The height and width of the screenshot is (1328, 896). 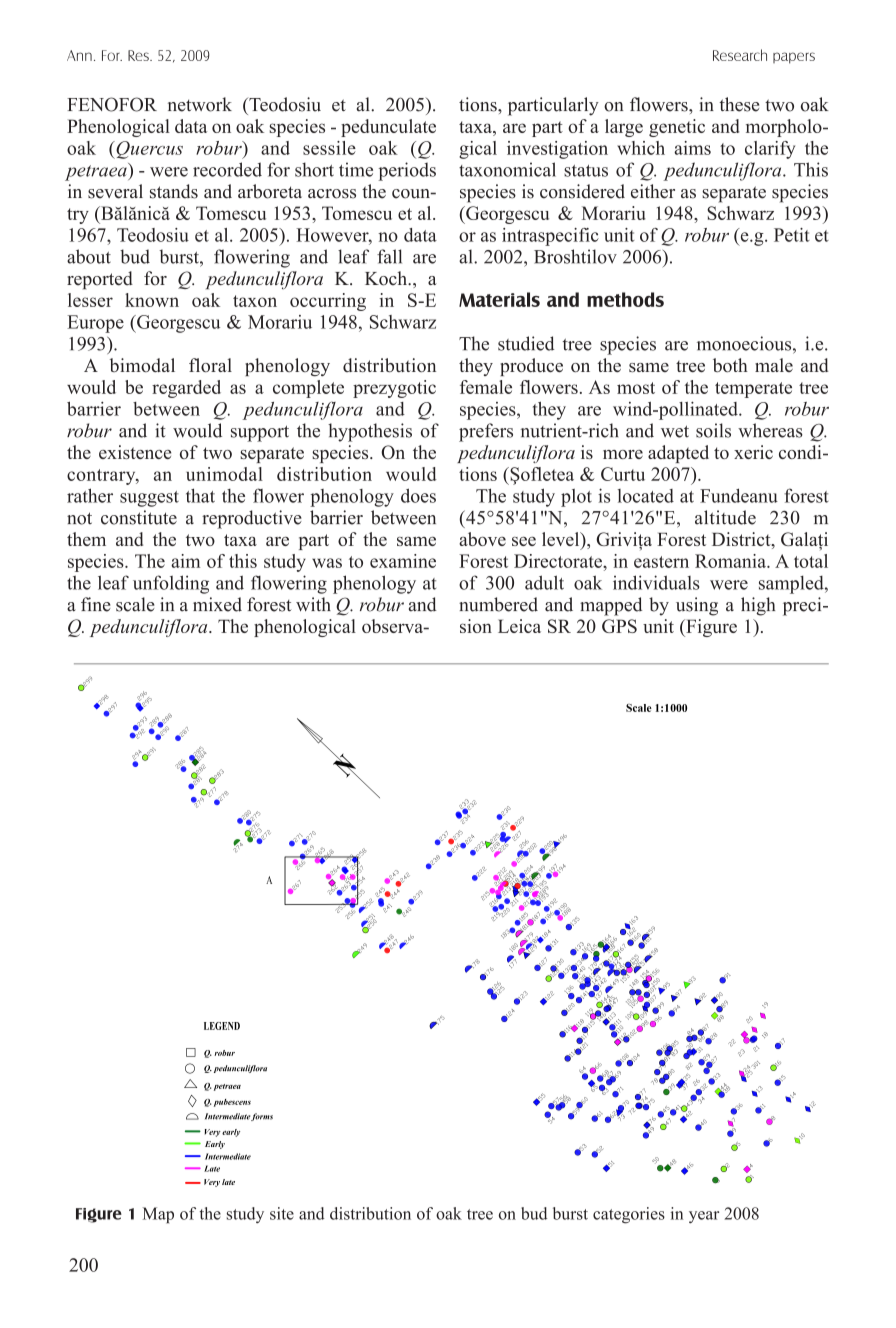 What do you see at coordinates (407, 171) in the screenshot?
I see `periods` at bounding box center [407, 171].
